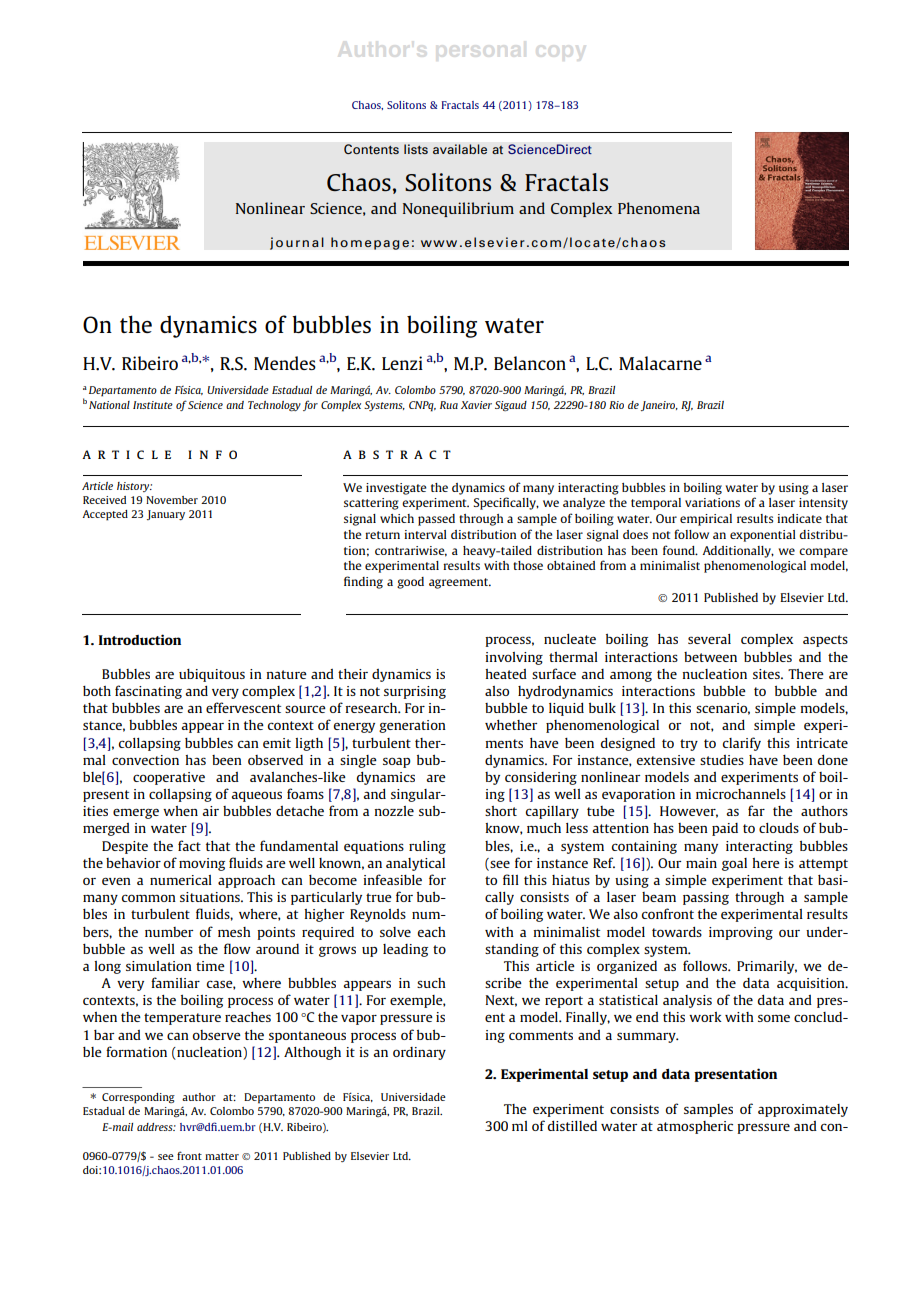 This screenshot has height=1308, width=924. Describe the element at coordinates (514, 658) in the screenshot. I see `involving` at that location.
